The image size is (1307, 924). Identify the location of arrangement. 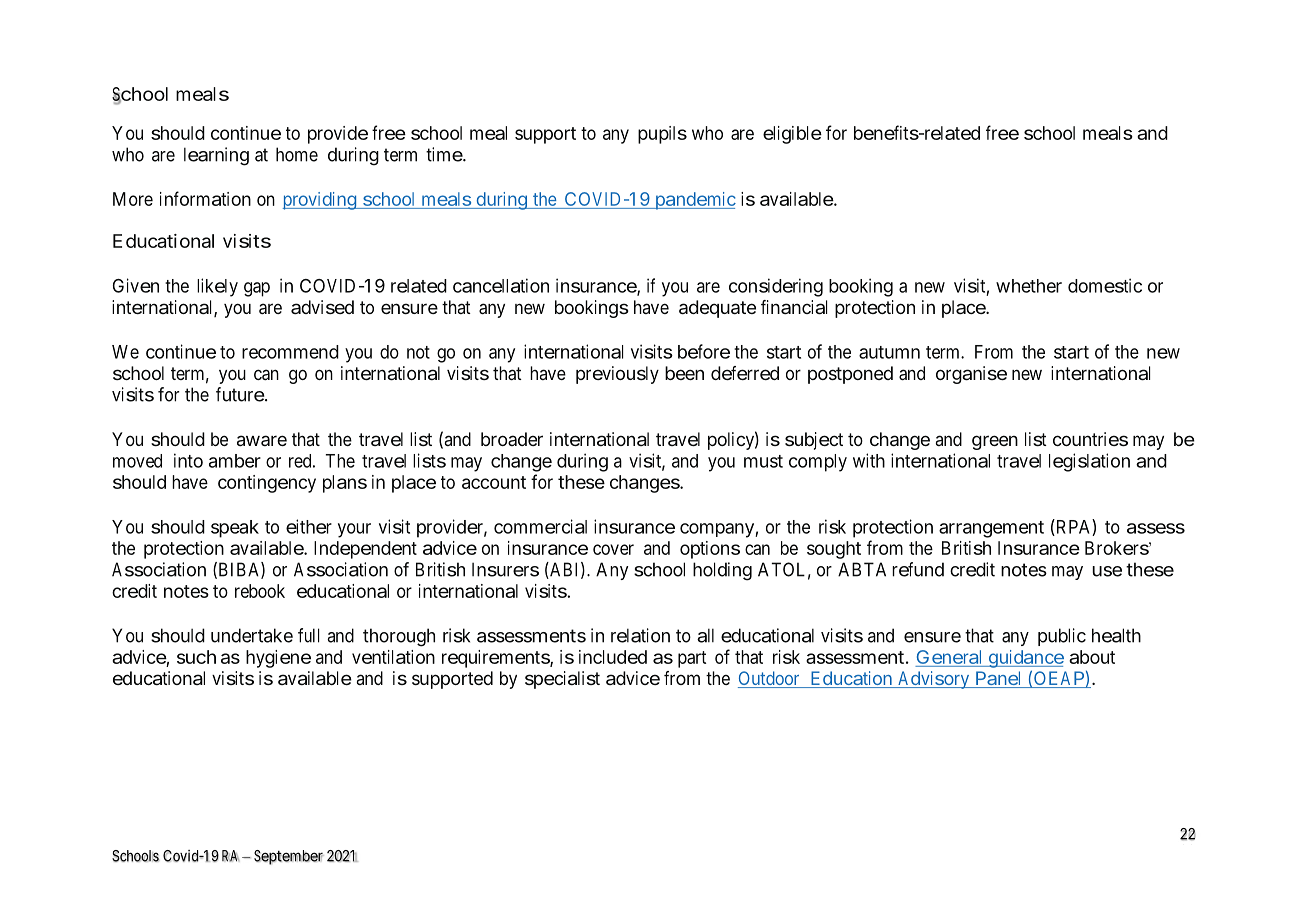
(991, 529).
